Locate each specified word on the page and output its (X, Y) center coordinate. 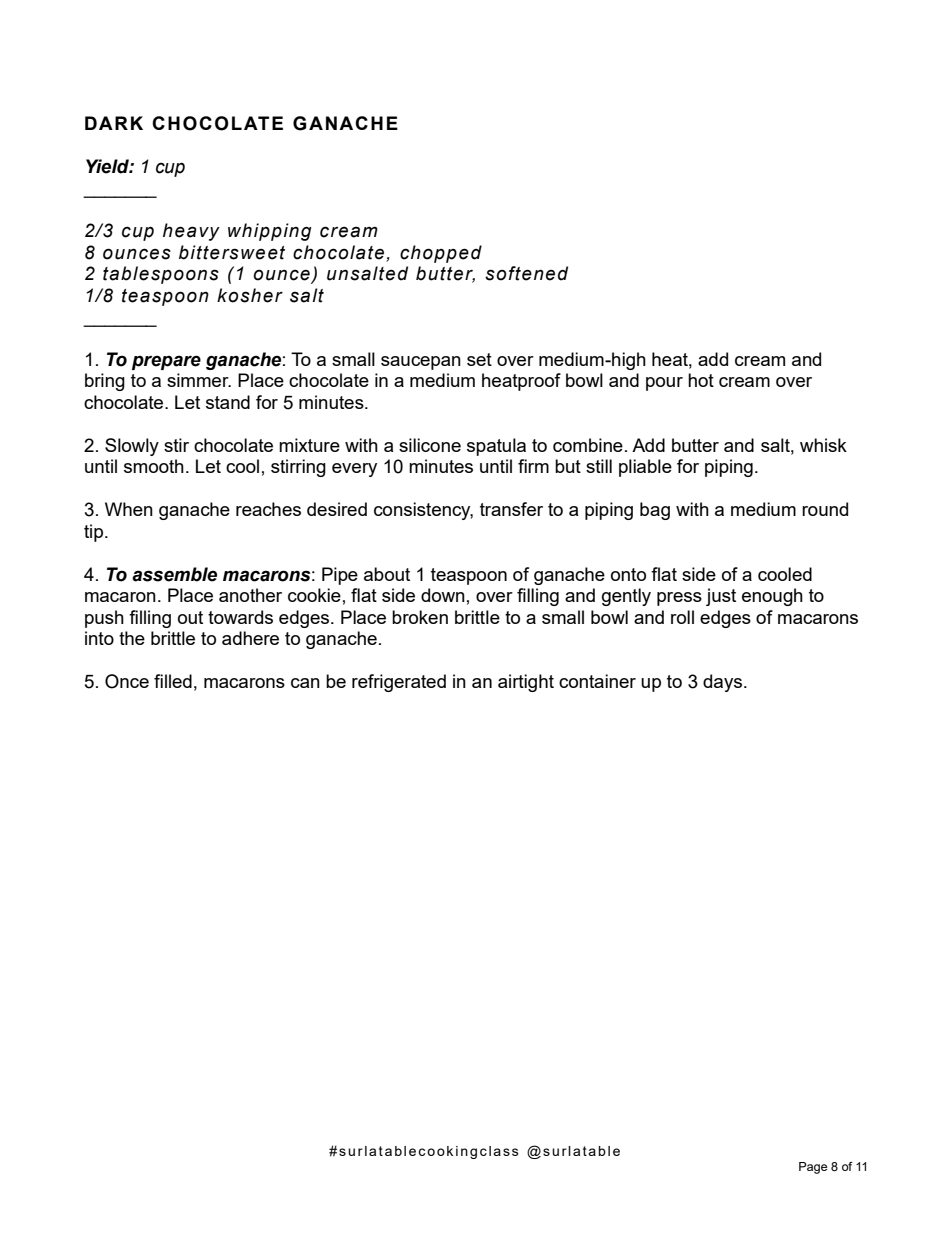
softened (526, 273)
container (597, 681)
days (722, 683)
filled (173, 681)
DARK (114, 123)
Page (813, 1168)
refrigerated (399, 683)
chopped (441, 254)
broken (420, 617)
